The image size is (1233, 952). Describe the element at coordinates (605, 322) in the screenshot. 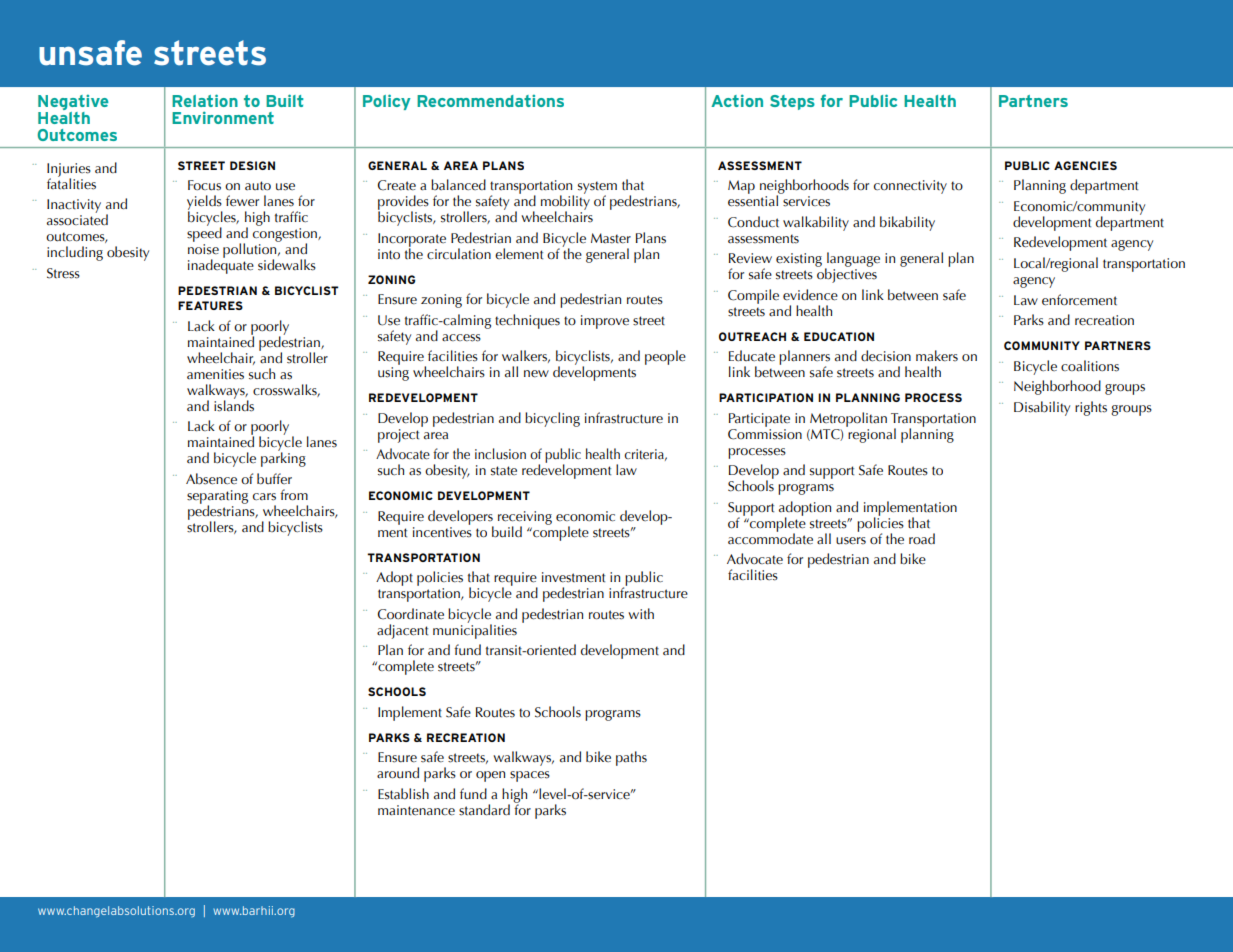

I see `improve` at that location.
